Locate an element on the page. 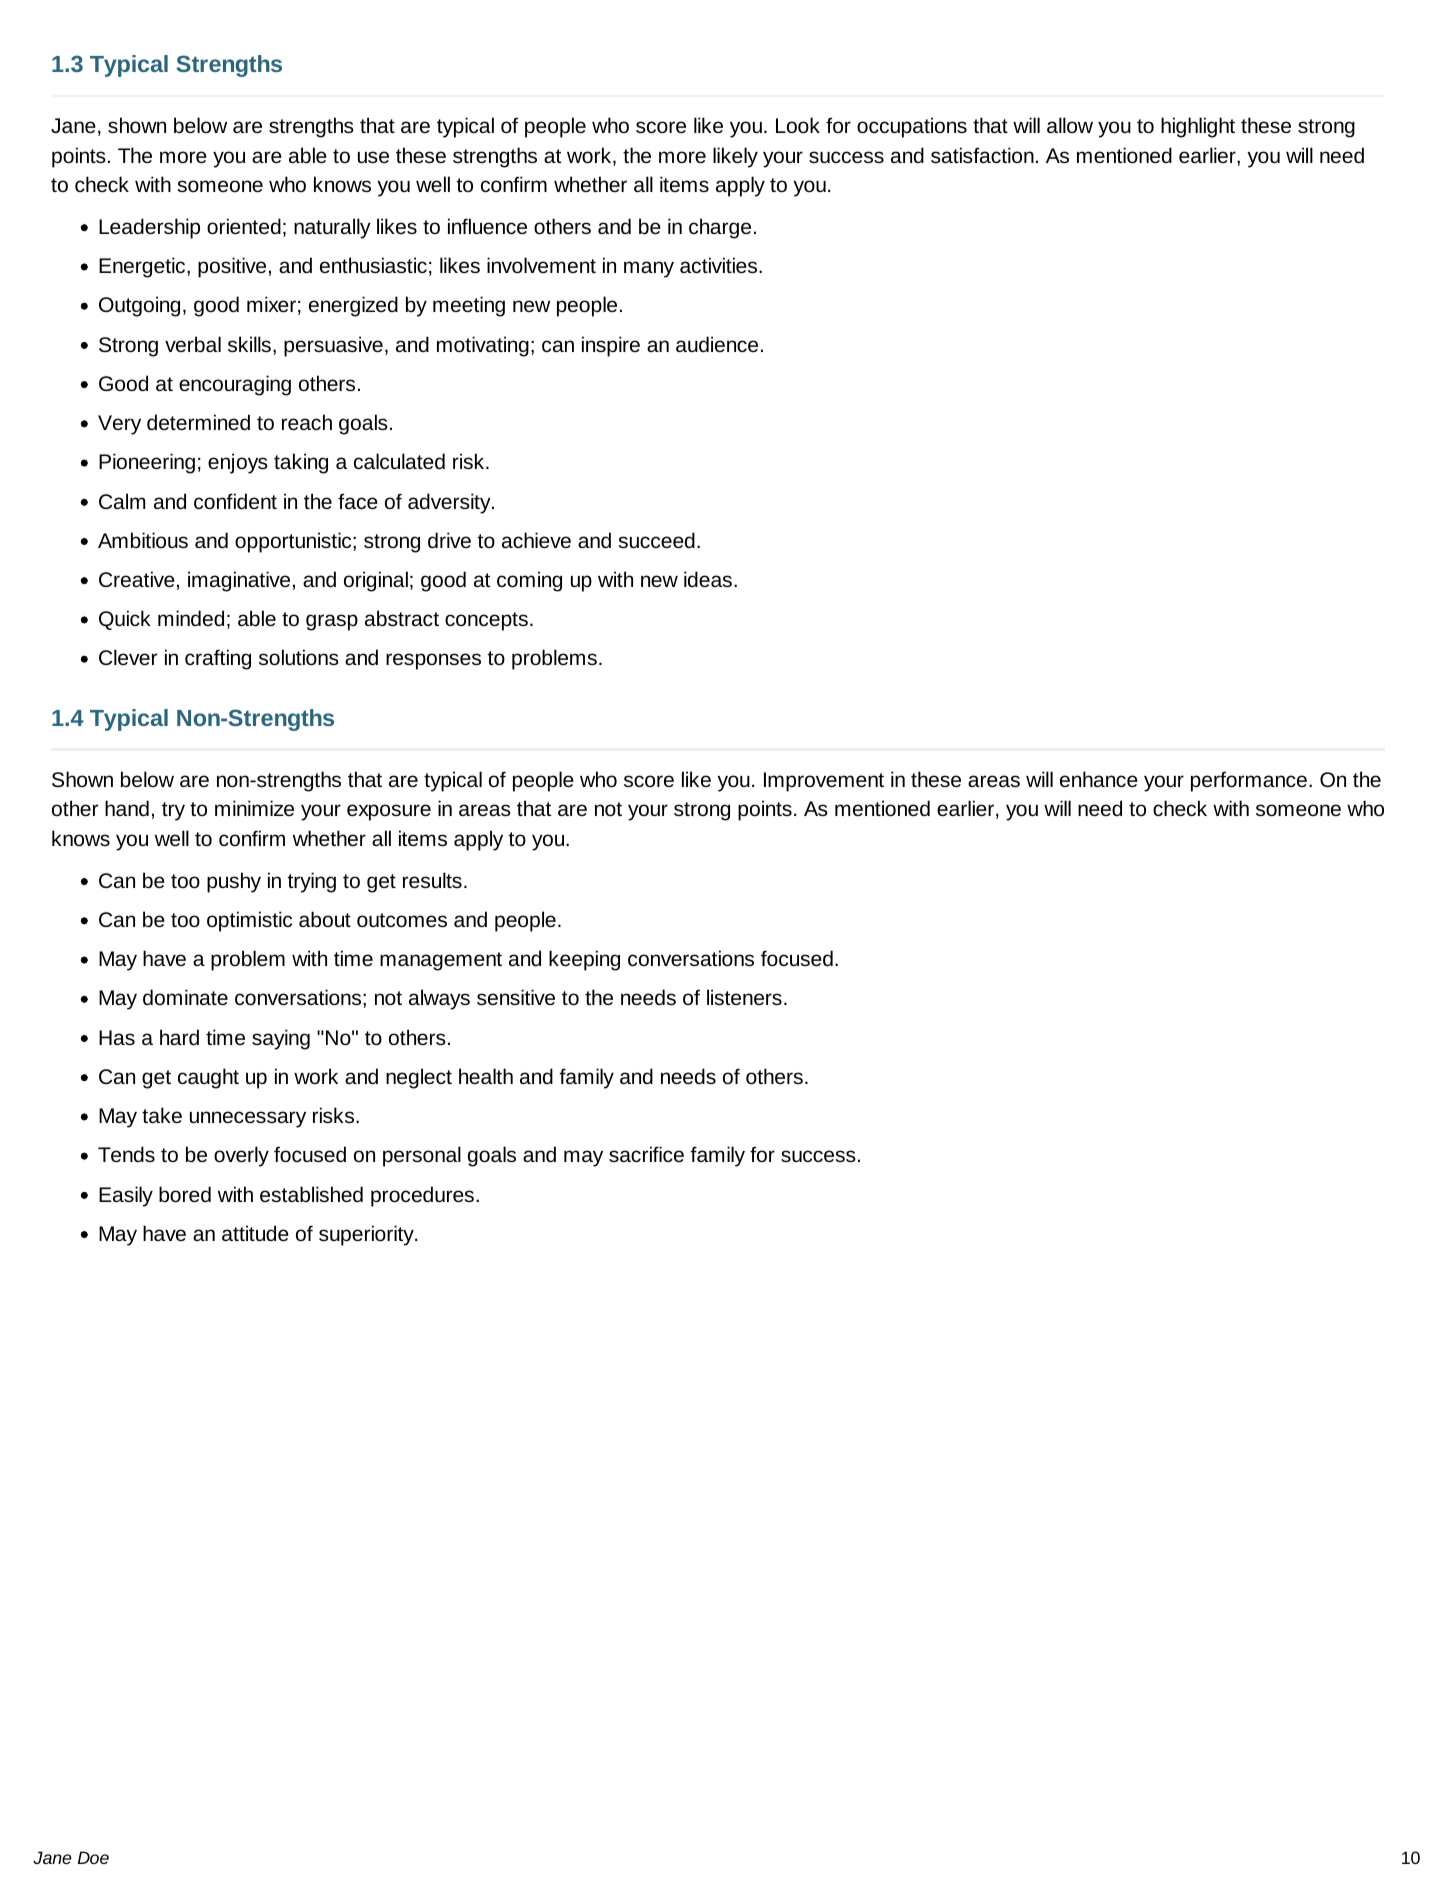  oriented is located at coordinates (244, 226).
